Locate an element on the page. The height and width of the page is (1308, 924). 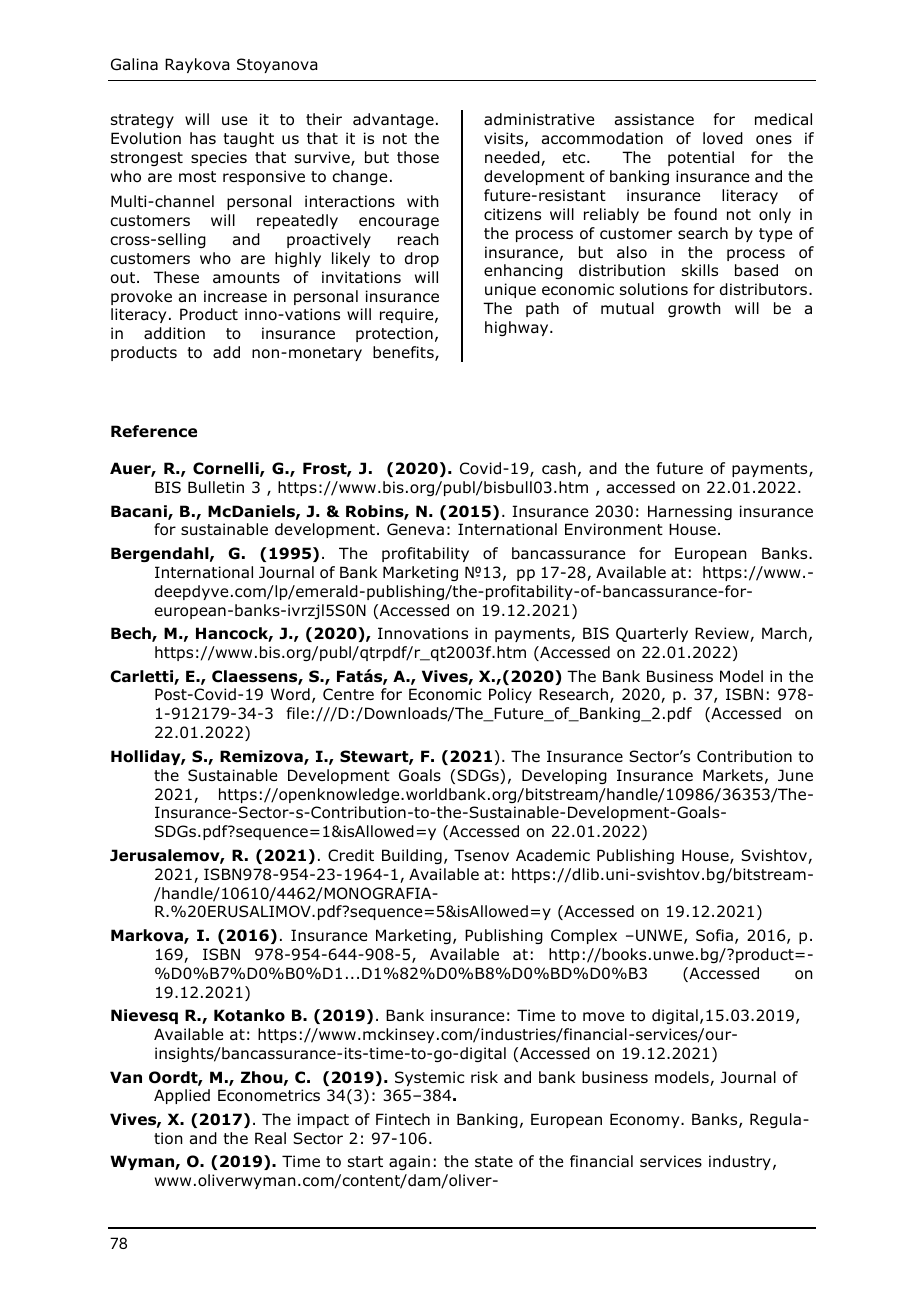
state is located at coordinates (494, 1161).
